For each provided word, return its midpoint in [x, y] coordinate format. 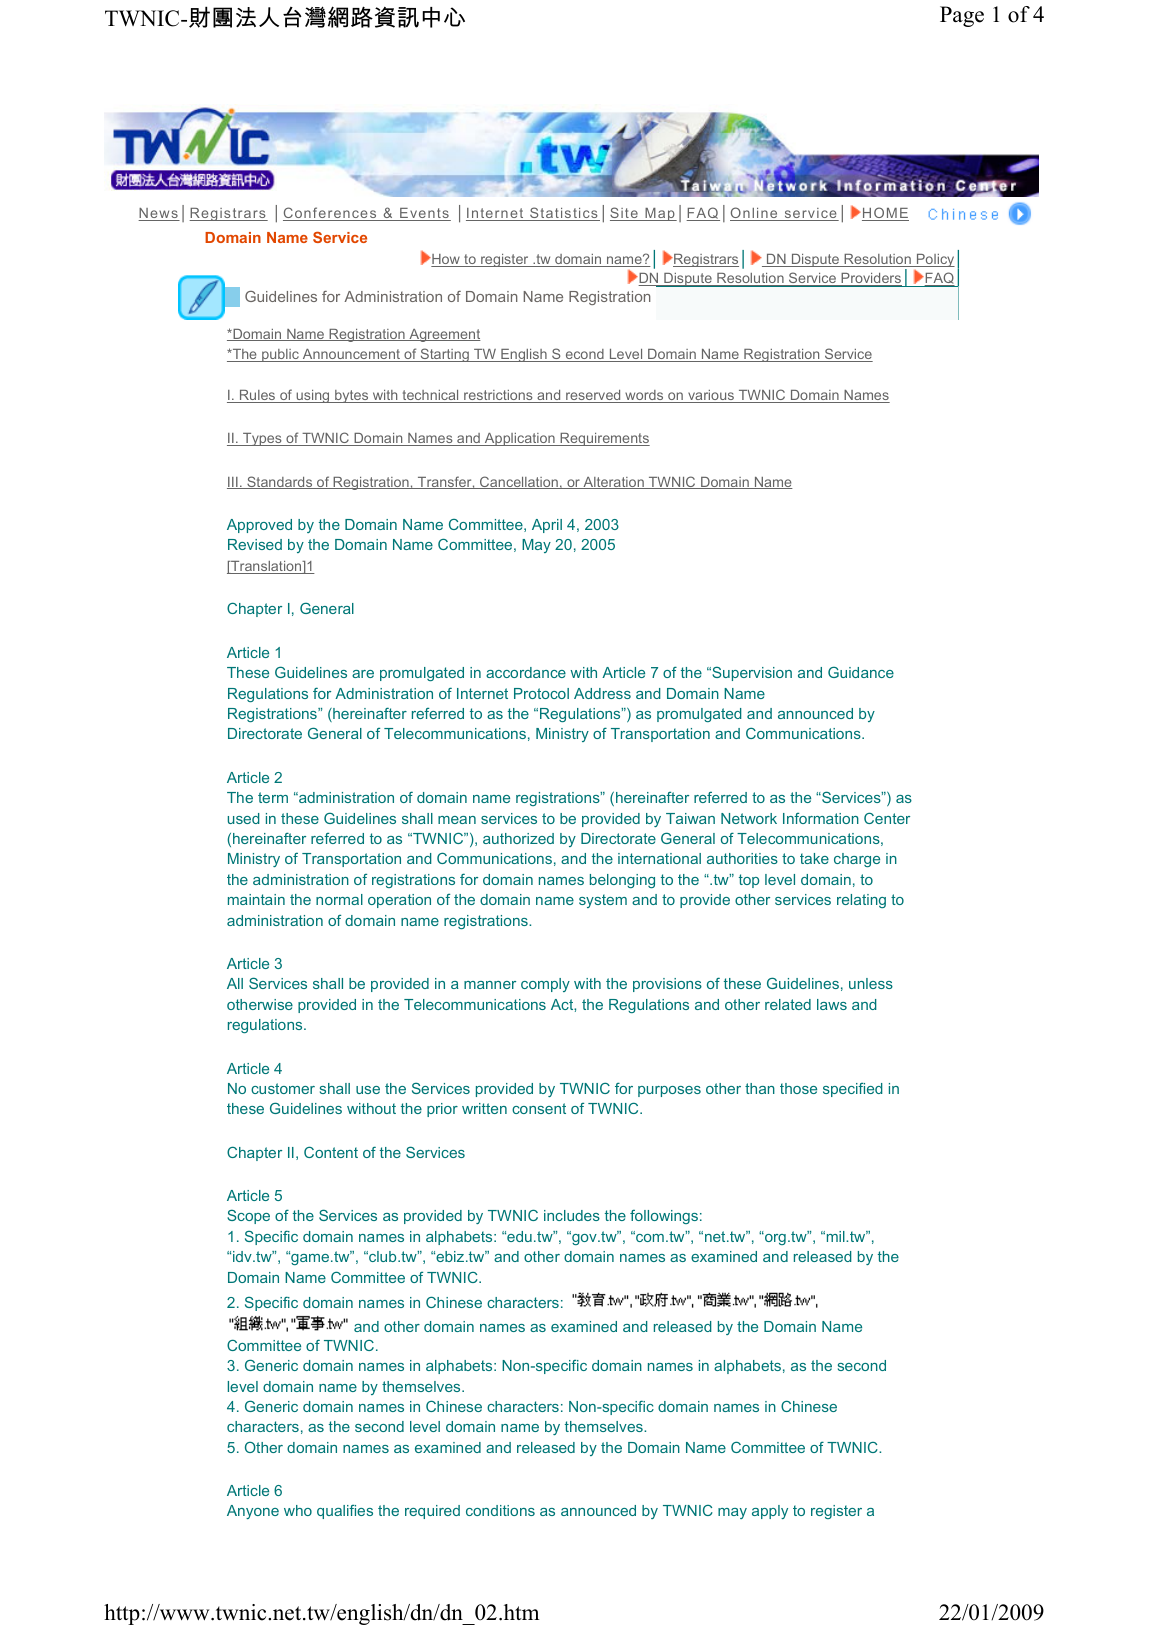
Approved [259, 526]
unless [871, 983]
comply [545, 985]
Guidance [861, 672]
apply [770, 1512]
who [298, 1510]
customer [283, 1088]
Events [424, 214]
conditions [500, 1510]
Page [962, 16]
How [446, 260]
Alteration [613, 483]
